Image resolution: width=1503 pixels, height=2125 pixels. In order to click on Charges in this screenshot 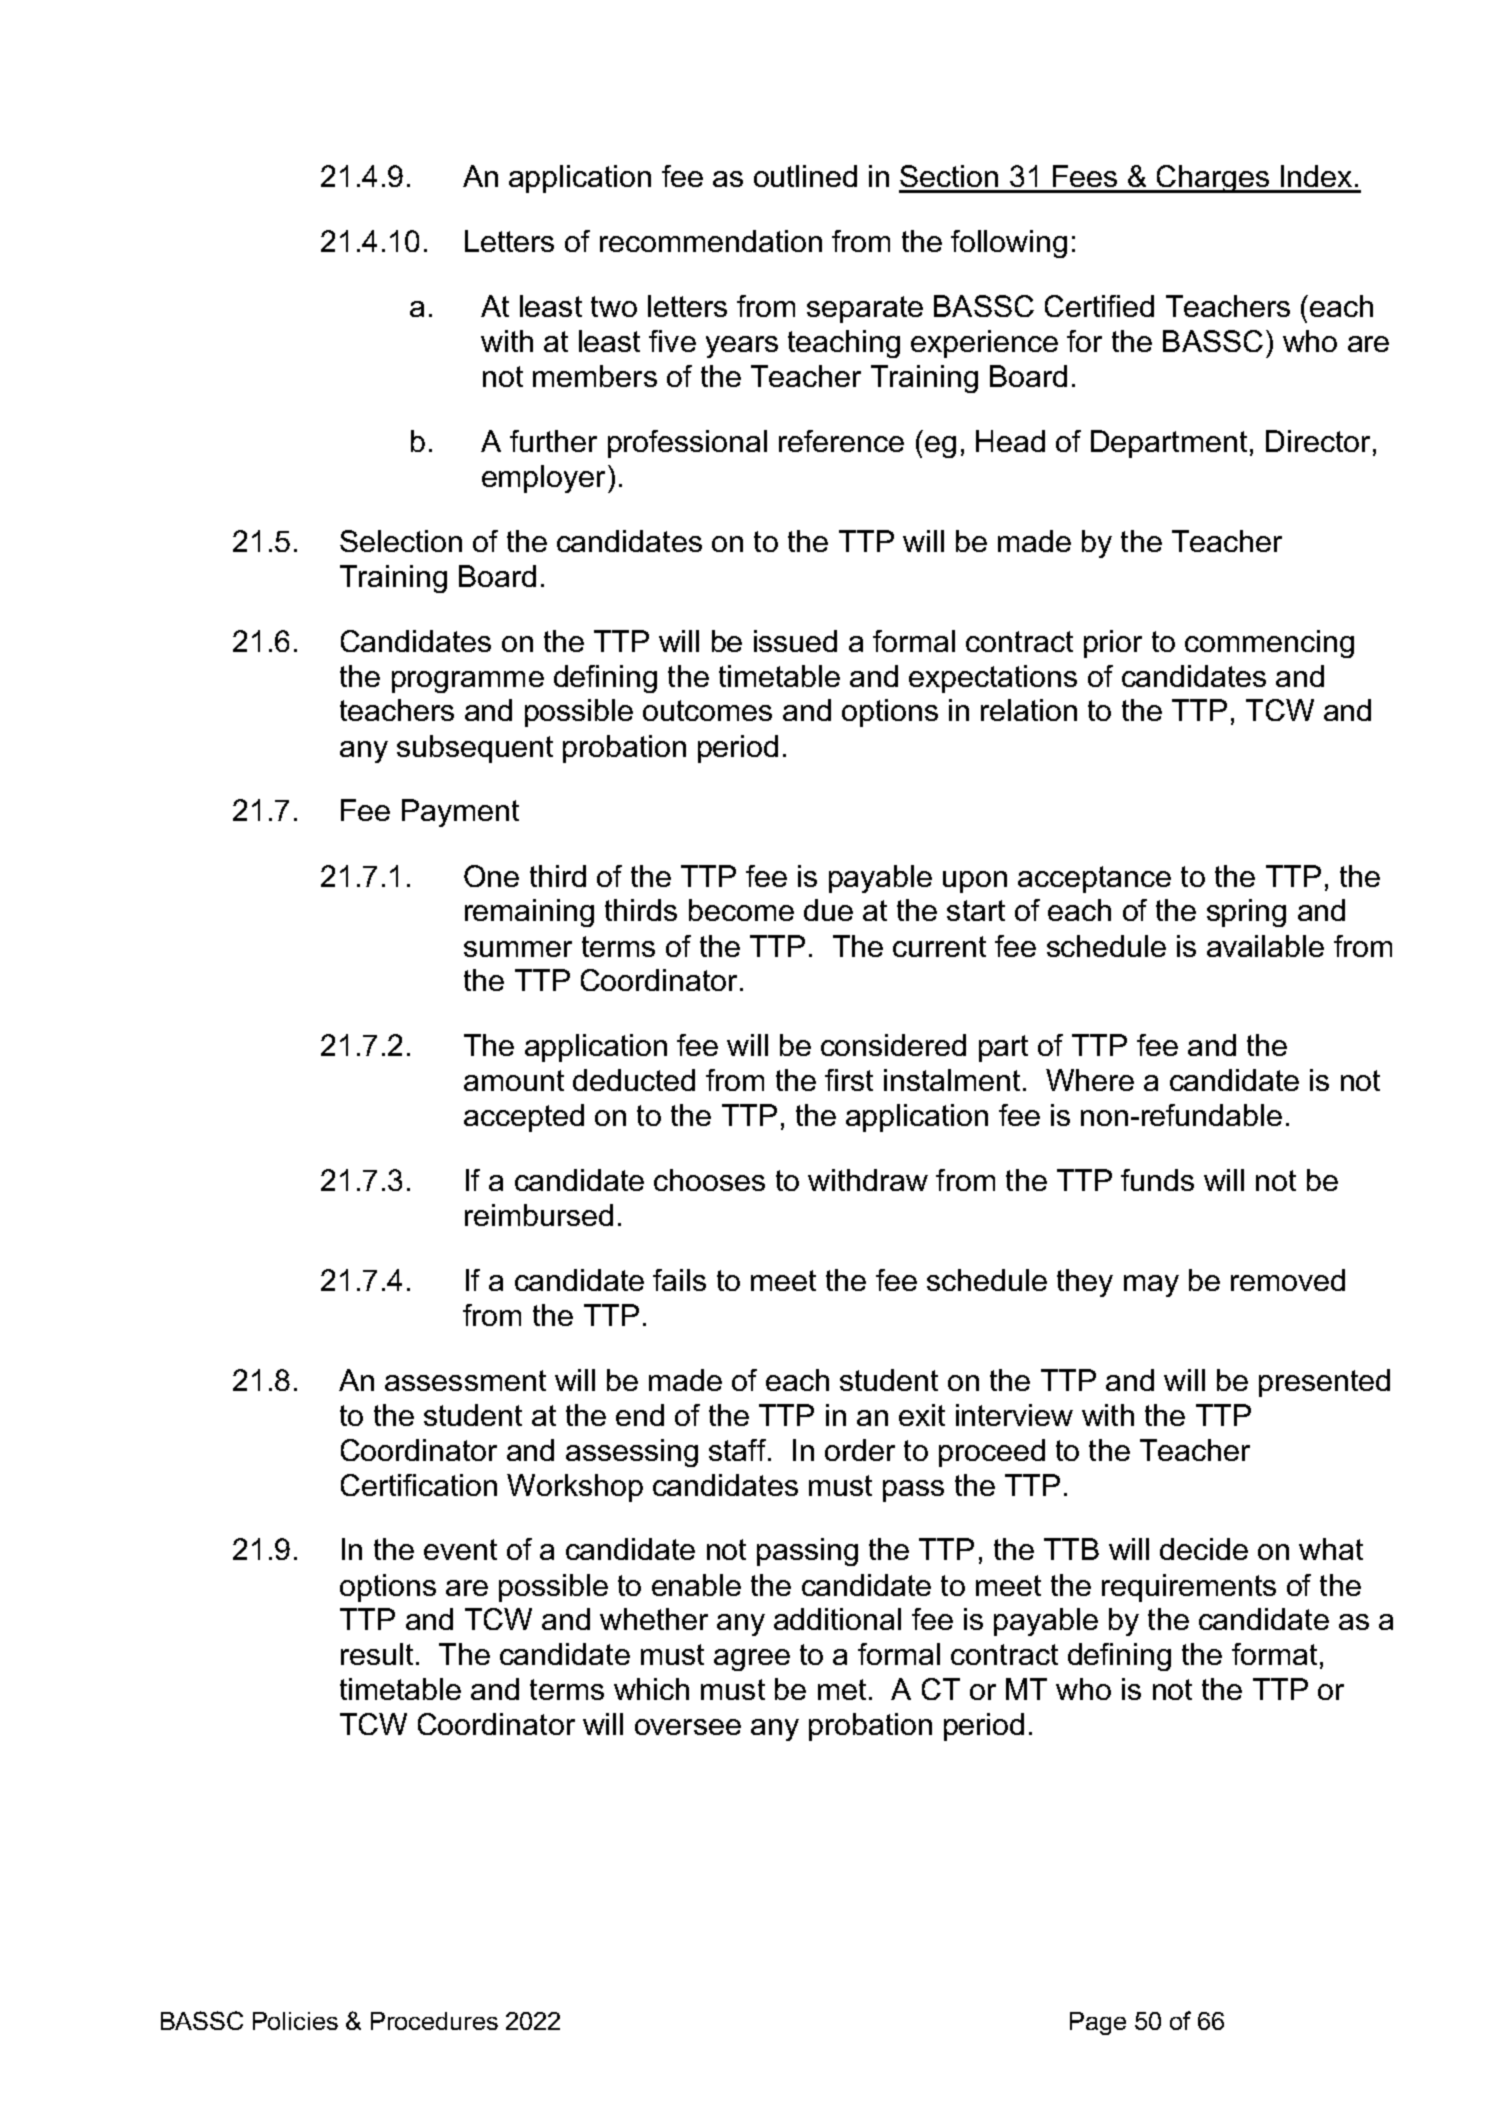, I will do `click(1212, 179)`.
